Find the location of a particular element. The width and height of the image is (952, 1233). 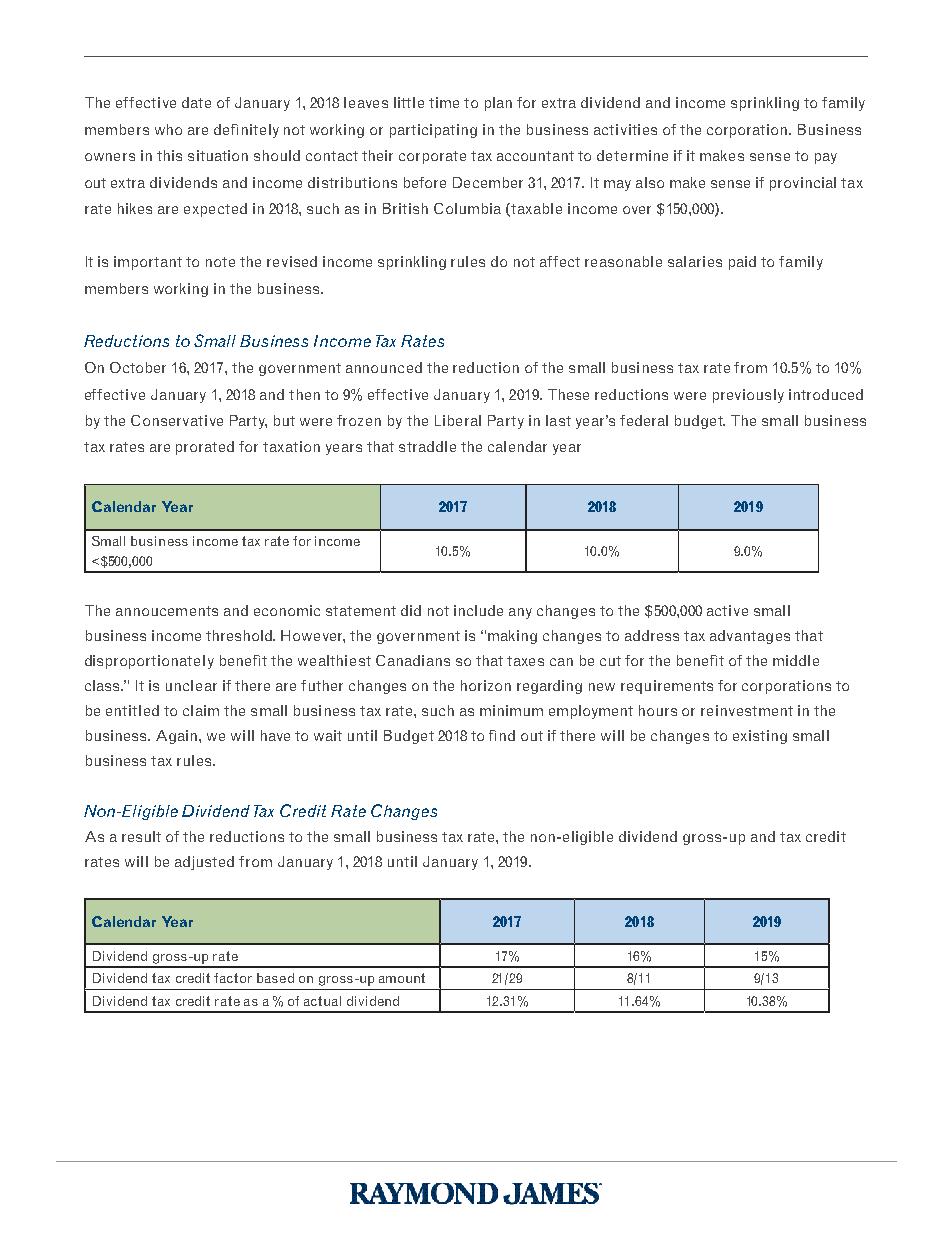

factor is located at coordinates (233, 978).
